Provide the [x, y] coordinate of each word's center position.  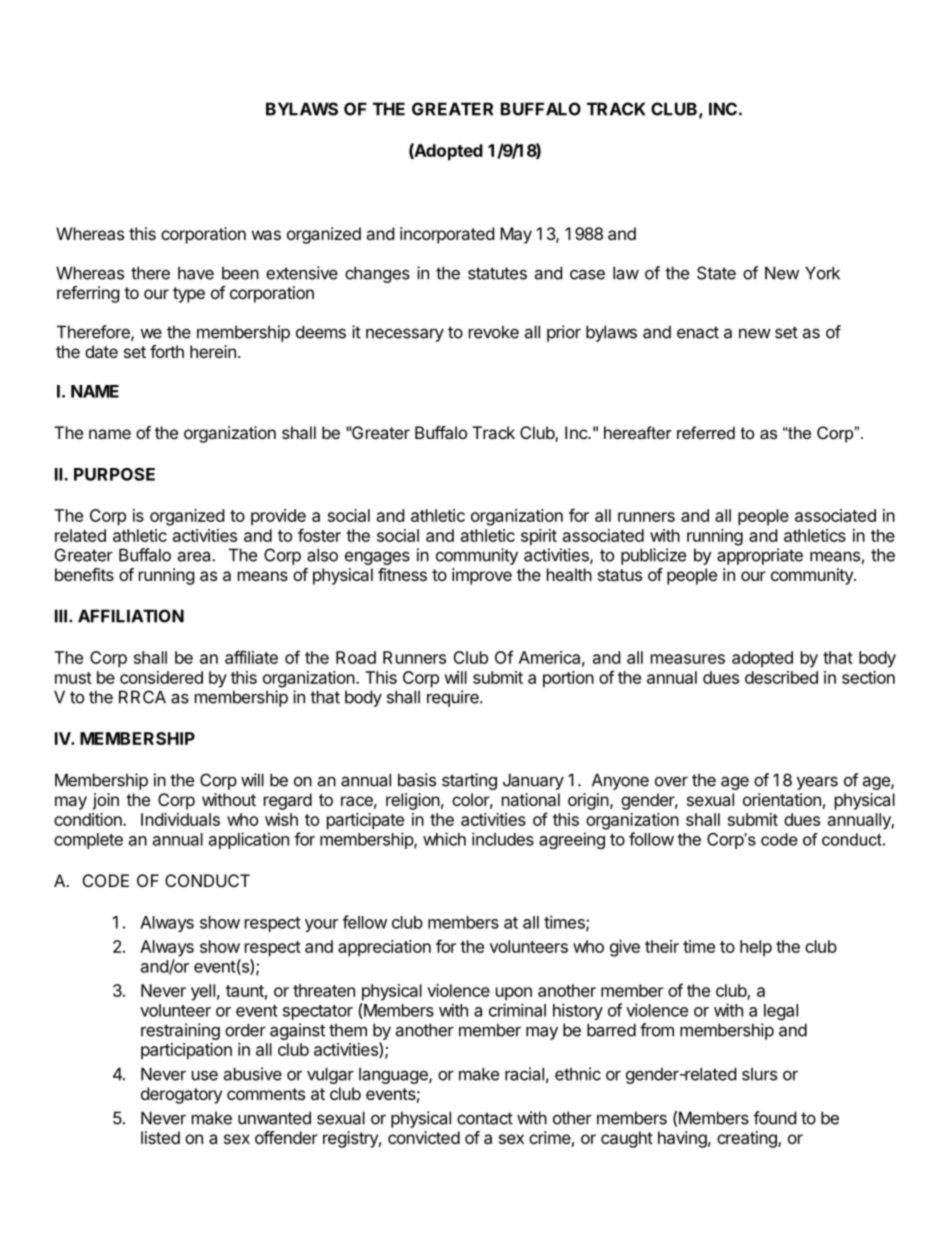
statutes [497, 273]
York [822, 273]
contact [485, 1118]
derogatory [181, 1095]
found [774, 1118]
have [196, 273]
